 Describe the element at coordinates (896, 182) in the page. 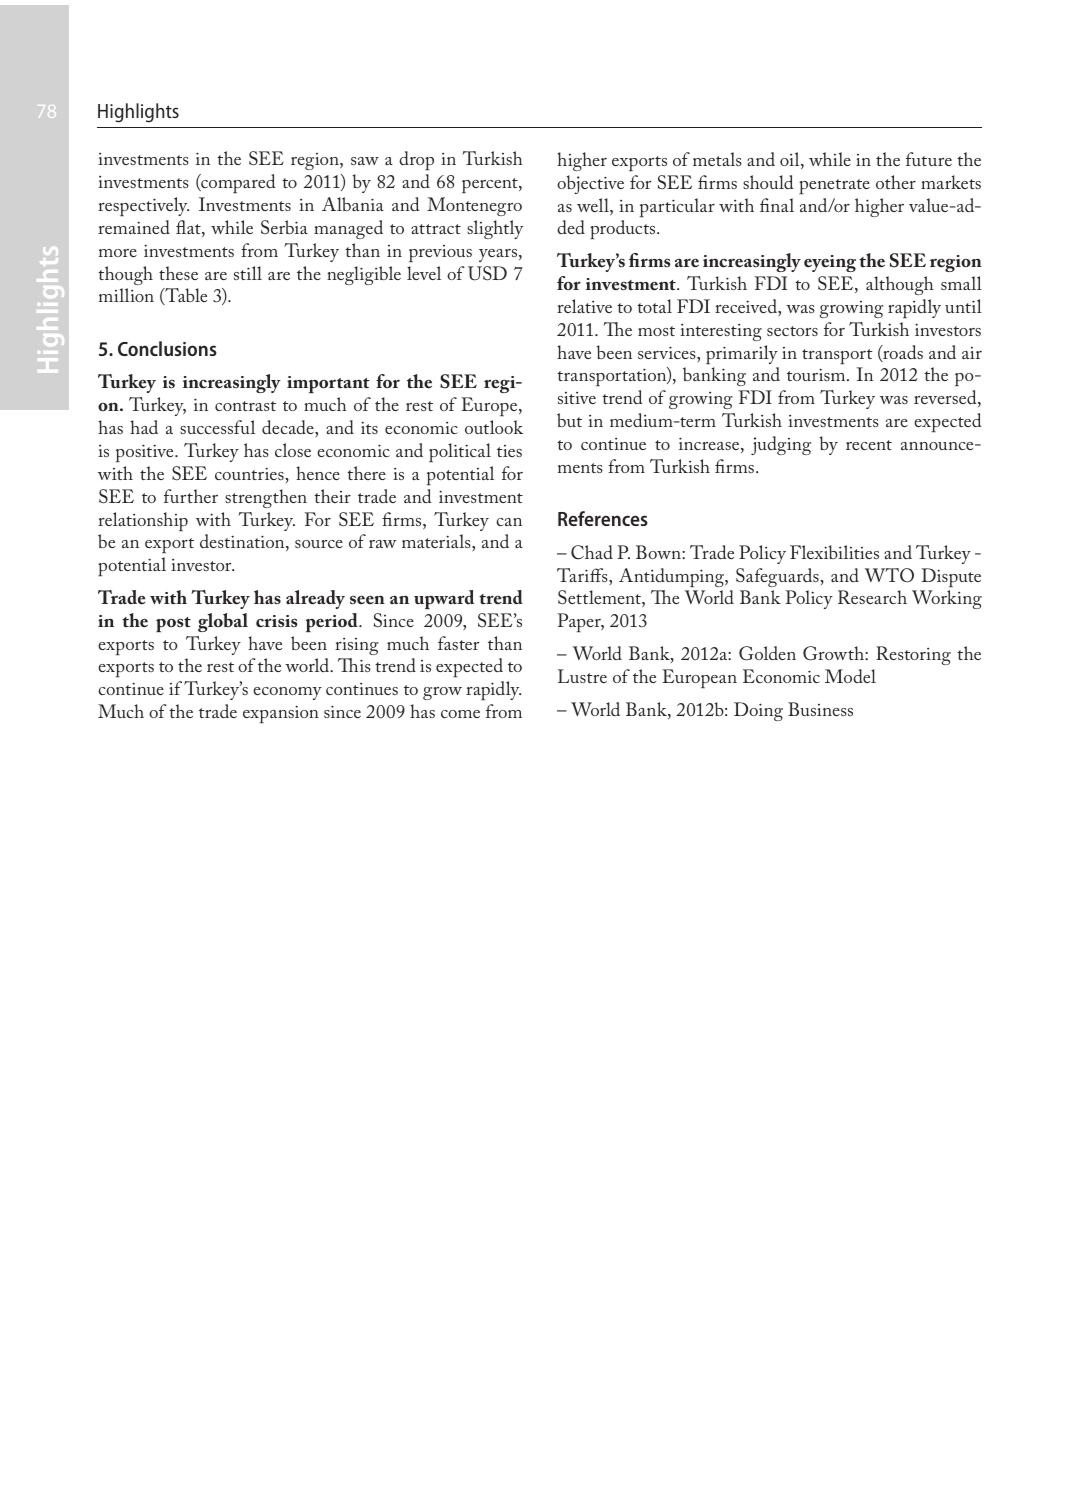

I see `other` at that location.
